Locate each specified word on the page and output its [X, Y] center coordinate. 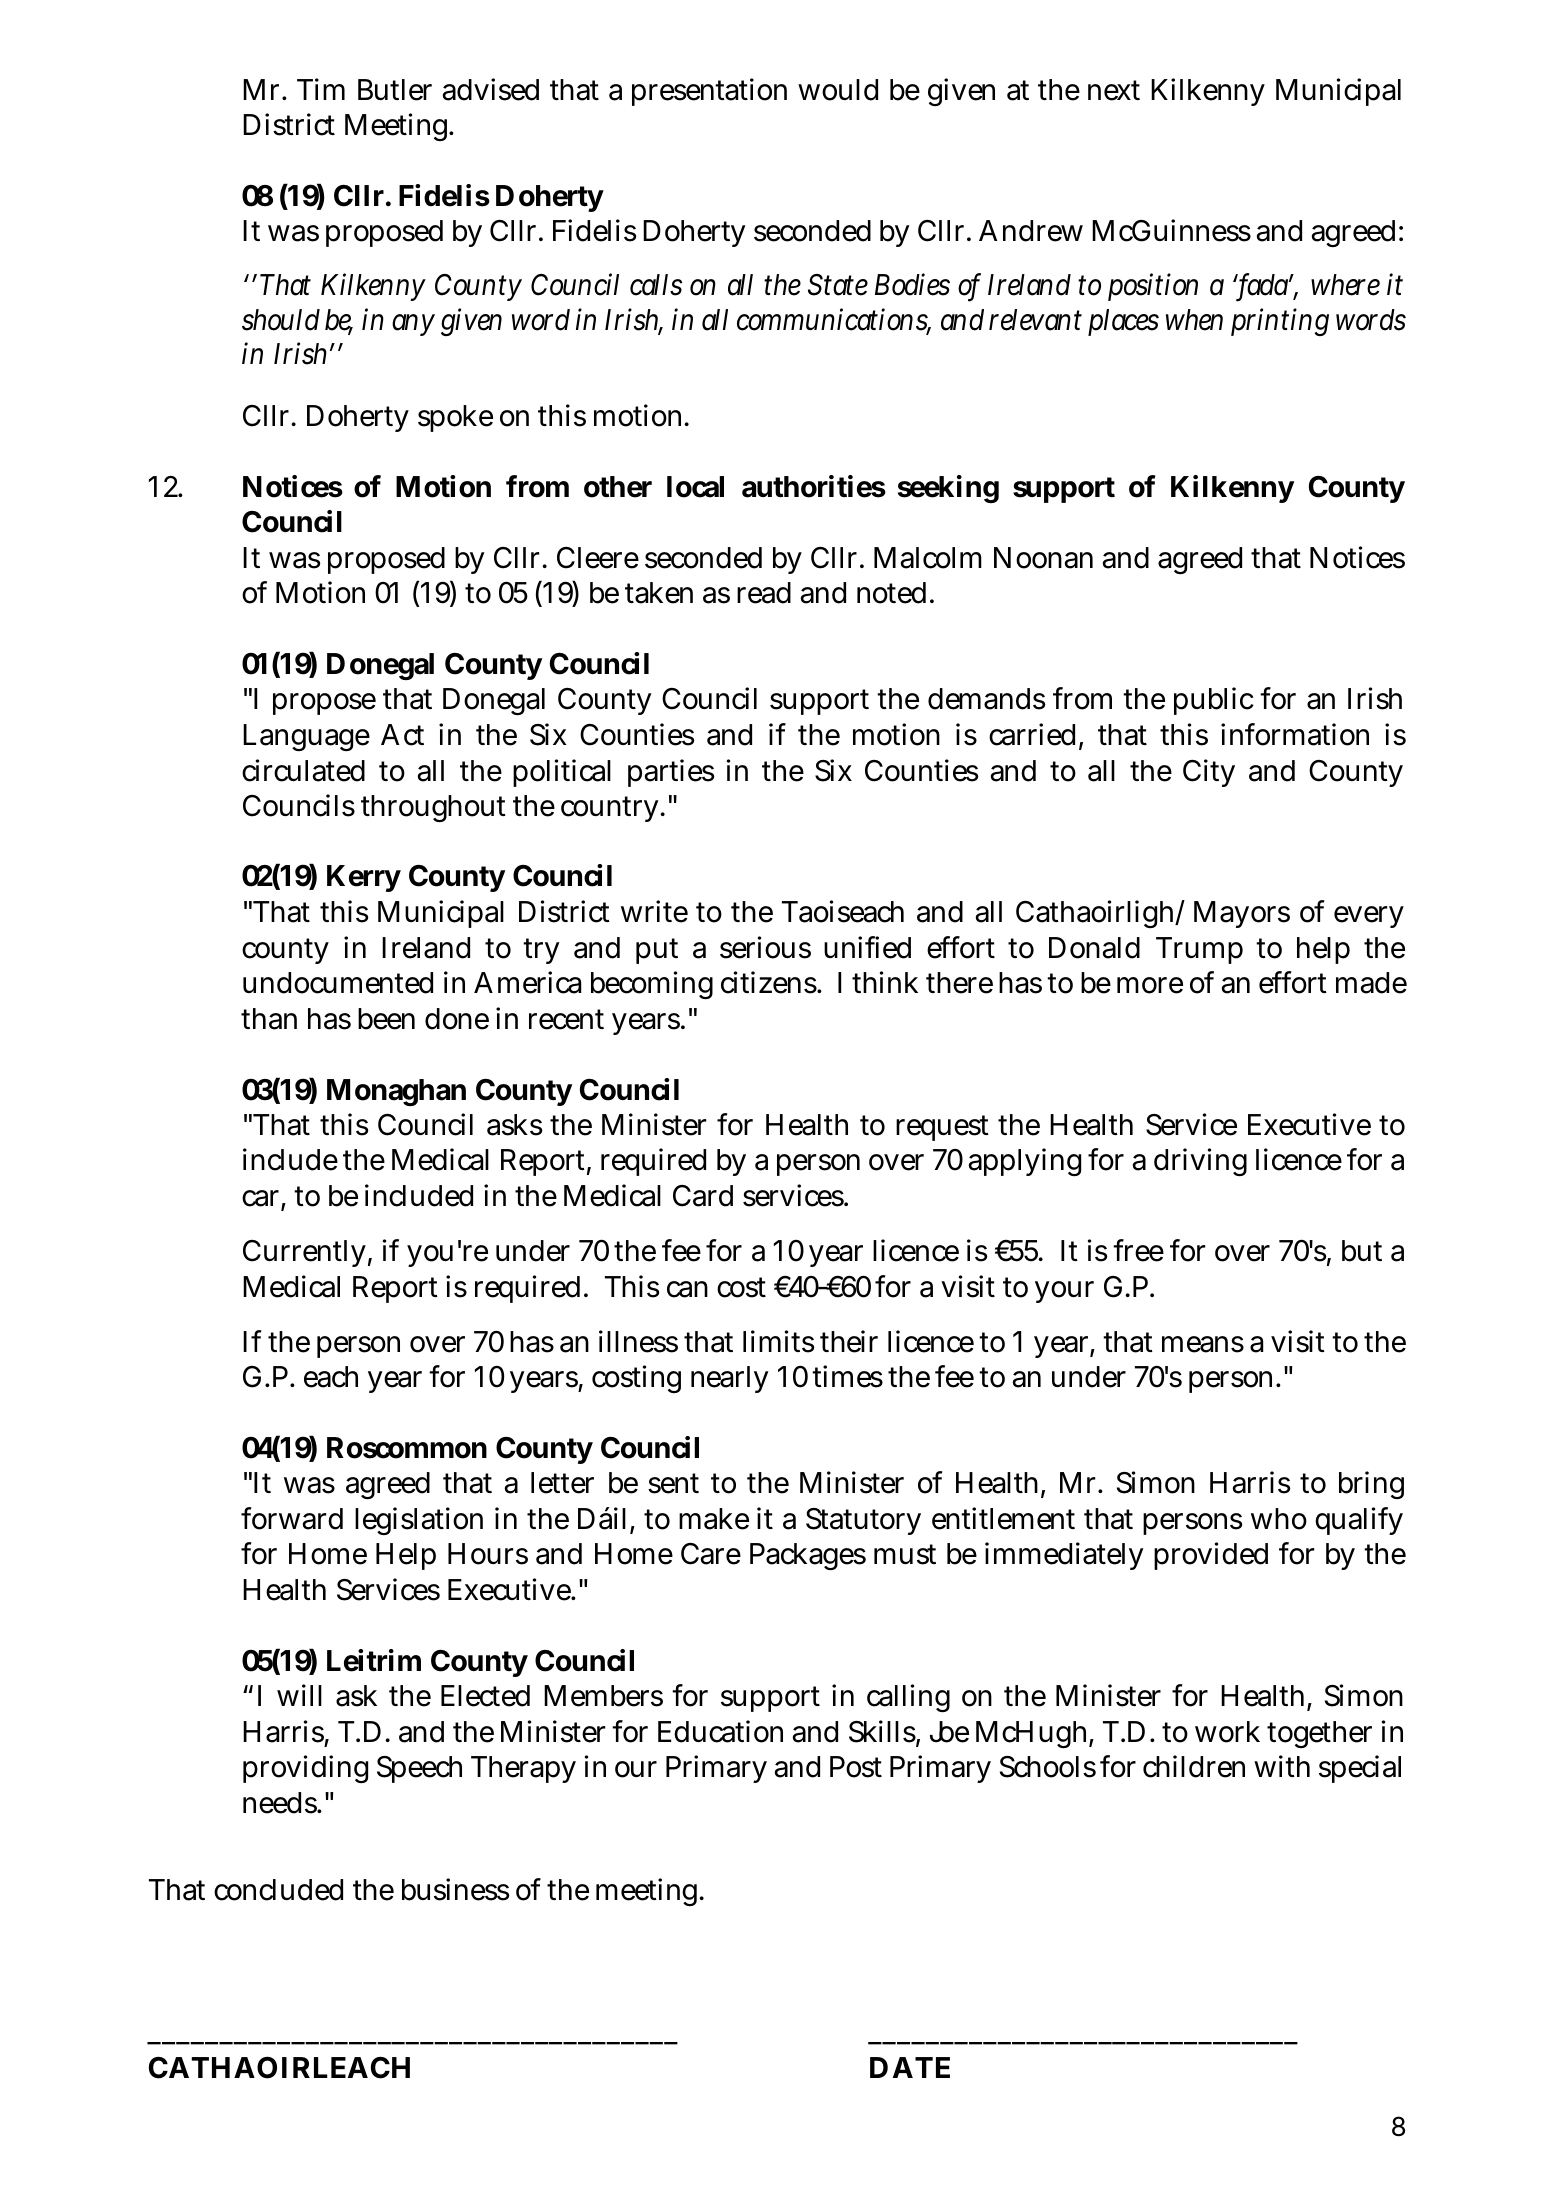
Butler [395, 90]
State [838, 285]
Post [856, 1767]
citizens [769, 982]
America [527, 982]
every [1368, 917]
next [1114, 90]
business [456, 1889]
